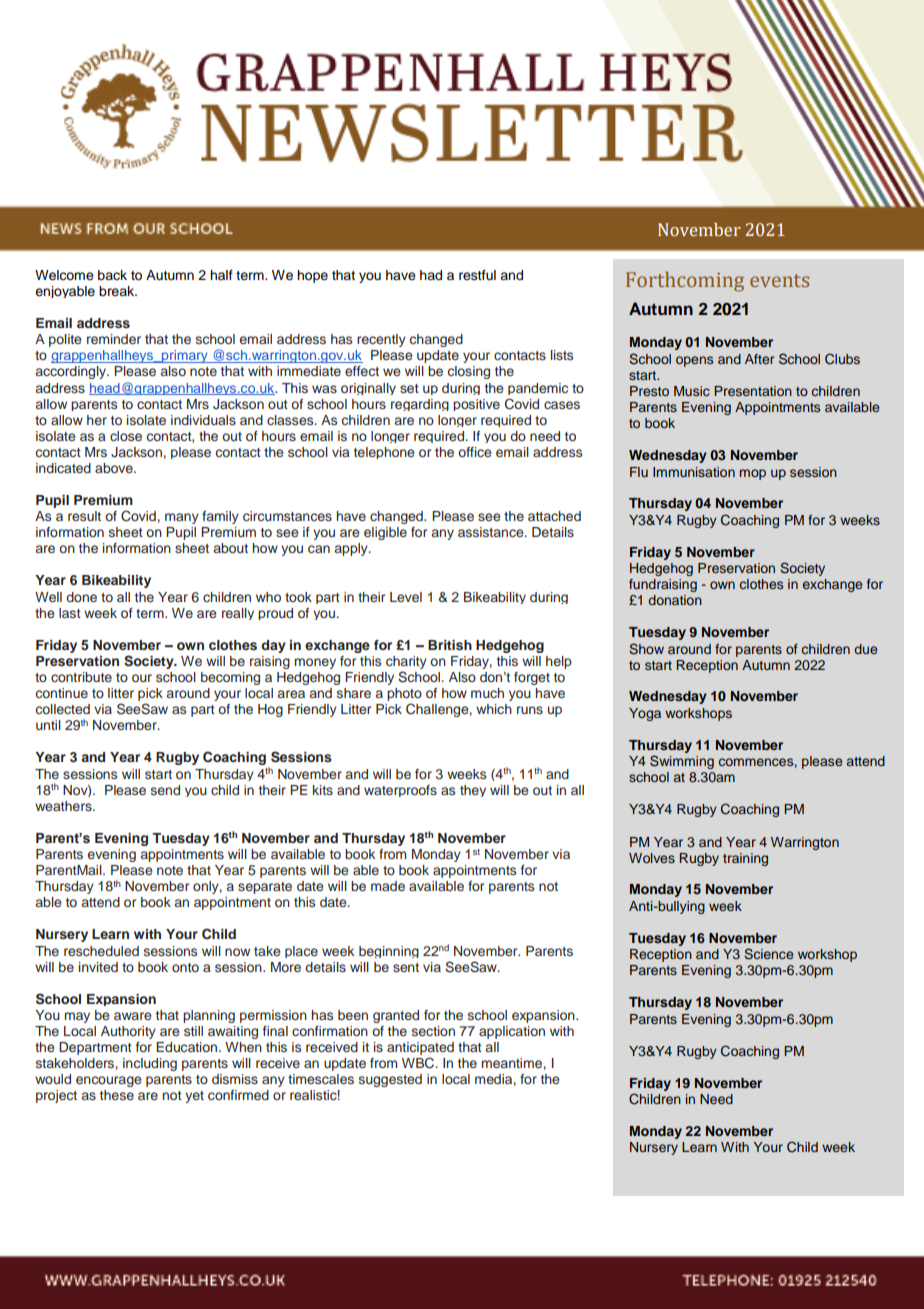  I want to click on including, so click(150, 1064).
